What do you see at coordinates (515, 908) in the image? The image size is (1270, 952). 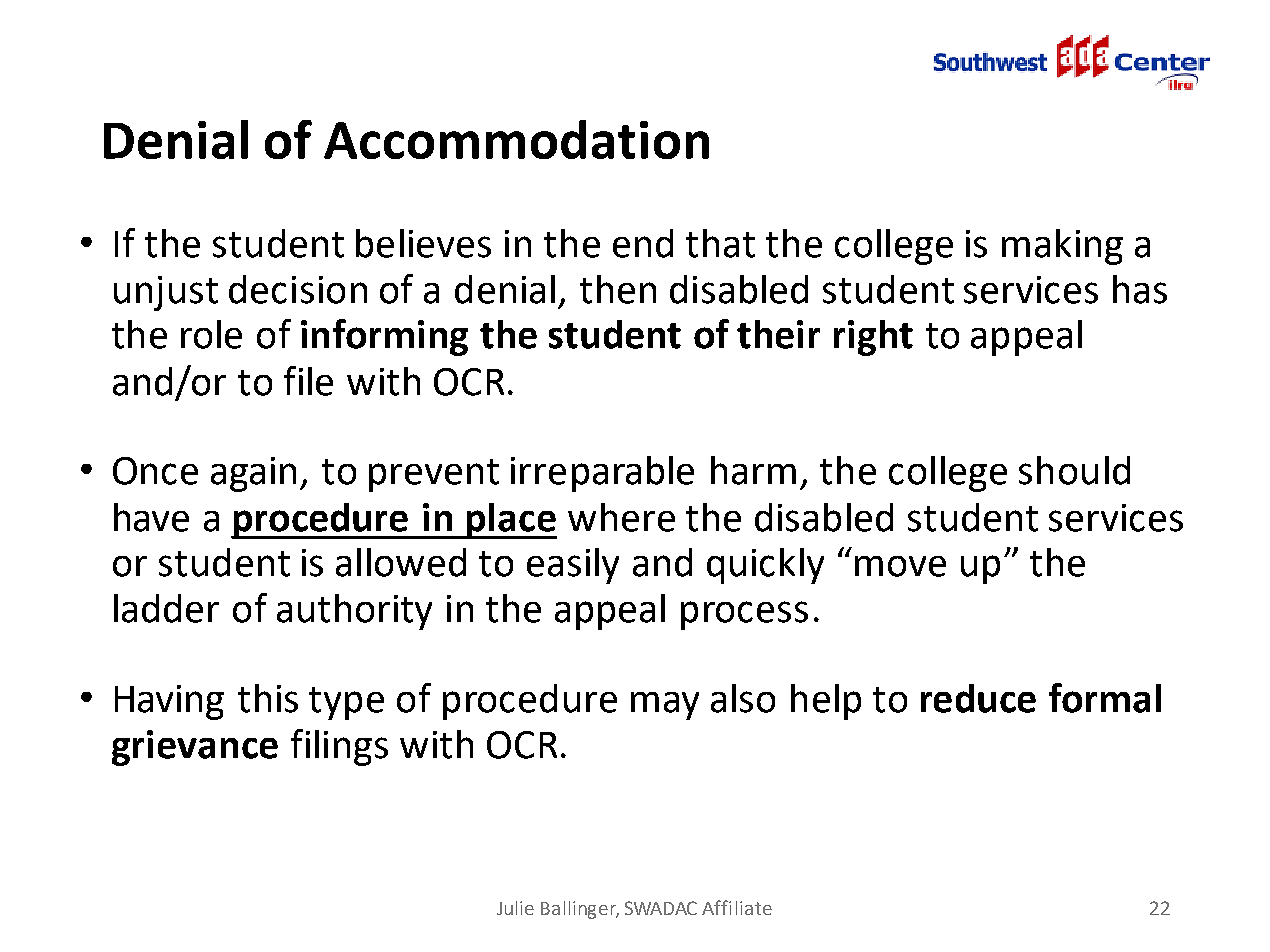 I see `Julie` at bounding box center [515, 908].
